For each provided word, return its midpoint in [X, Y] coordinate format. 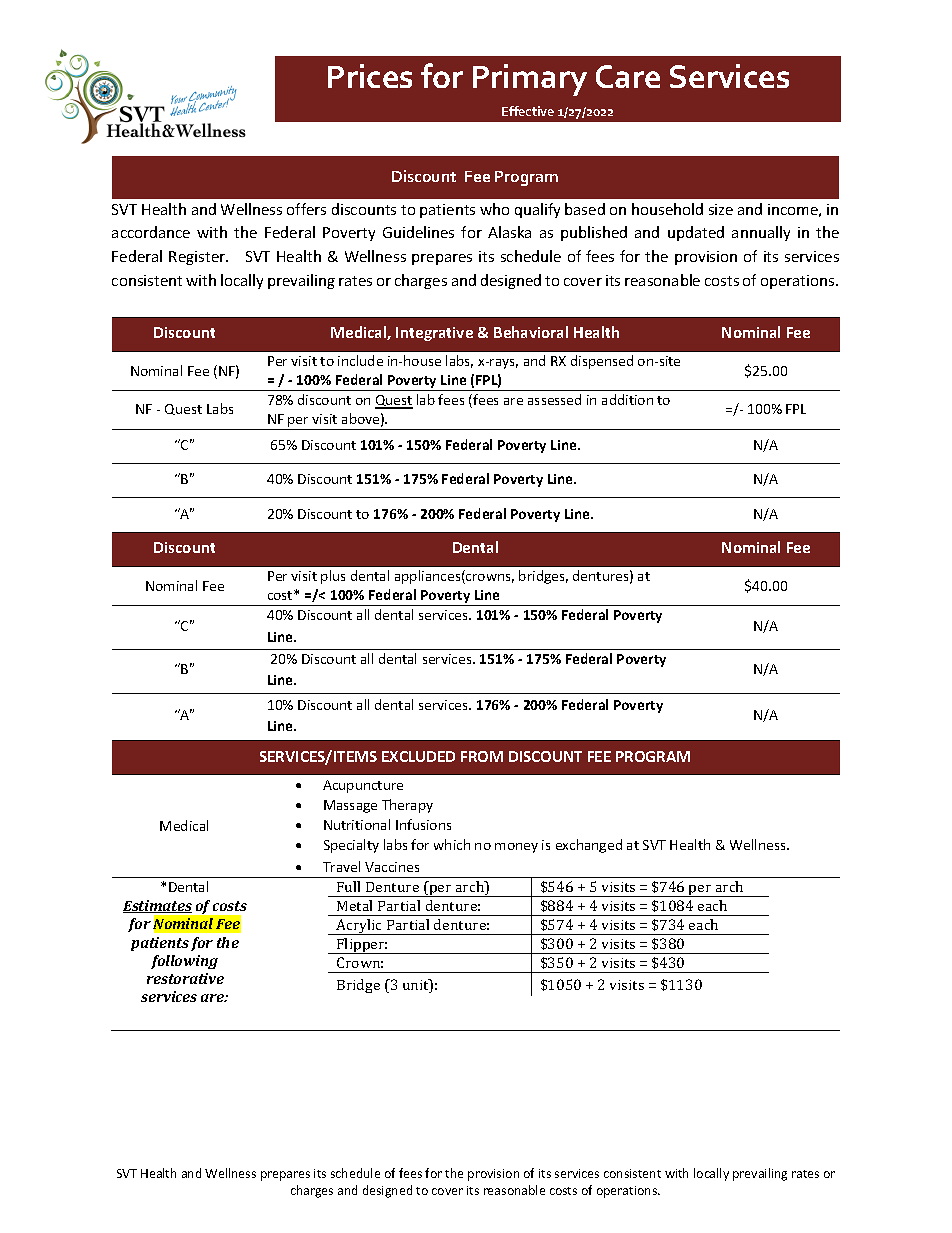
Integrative [434, 334]
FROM [482, 756]
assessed [554, 399]
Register [198, 258]
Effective [528, 111]
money [516, 848]
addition [627, 399]
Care [628, 76]
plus [333, 577]
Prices [370, 76]
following [184, 962]
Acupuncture [363, 786]
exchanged [589, 846]
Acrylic [359, 927]
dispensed [602, 362]
